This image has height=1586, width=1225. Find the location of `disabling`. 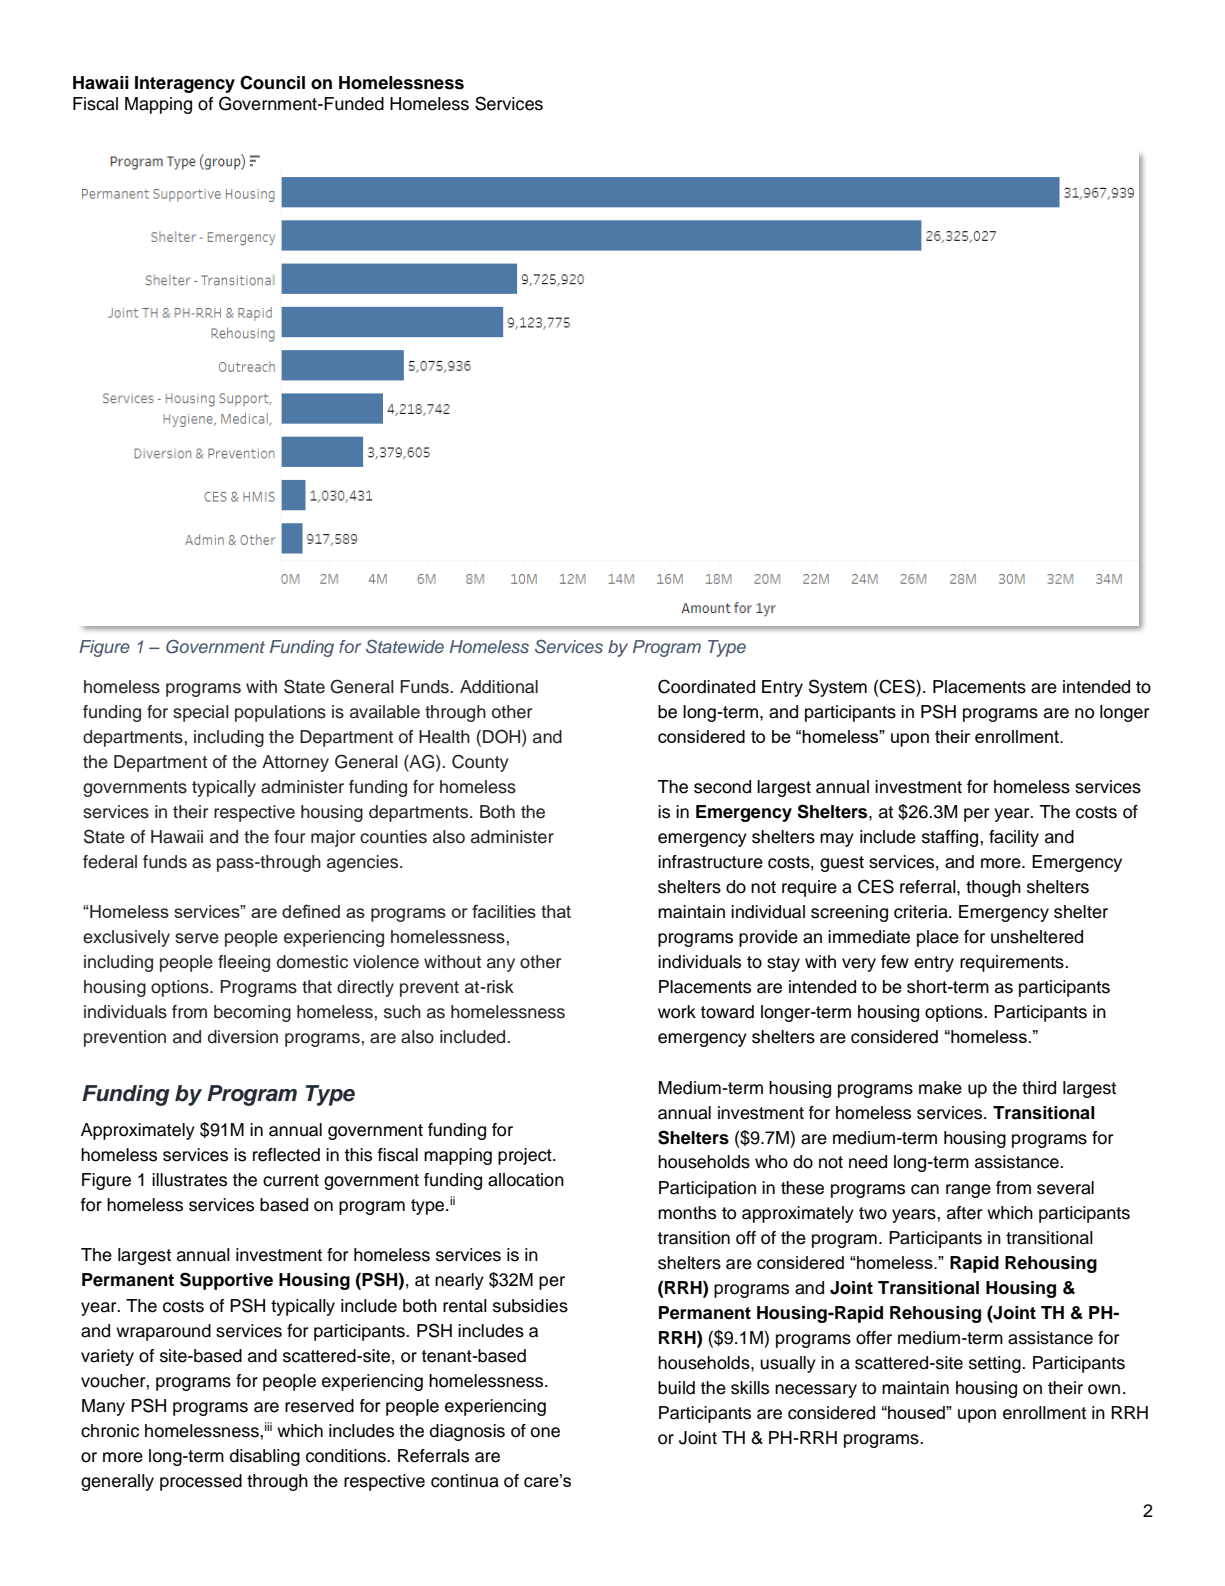

disabling is located at coordinates (265, 1457).
